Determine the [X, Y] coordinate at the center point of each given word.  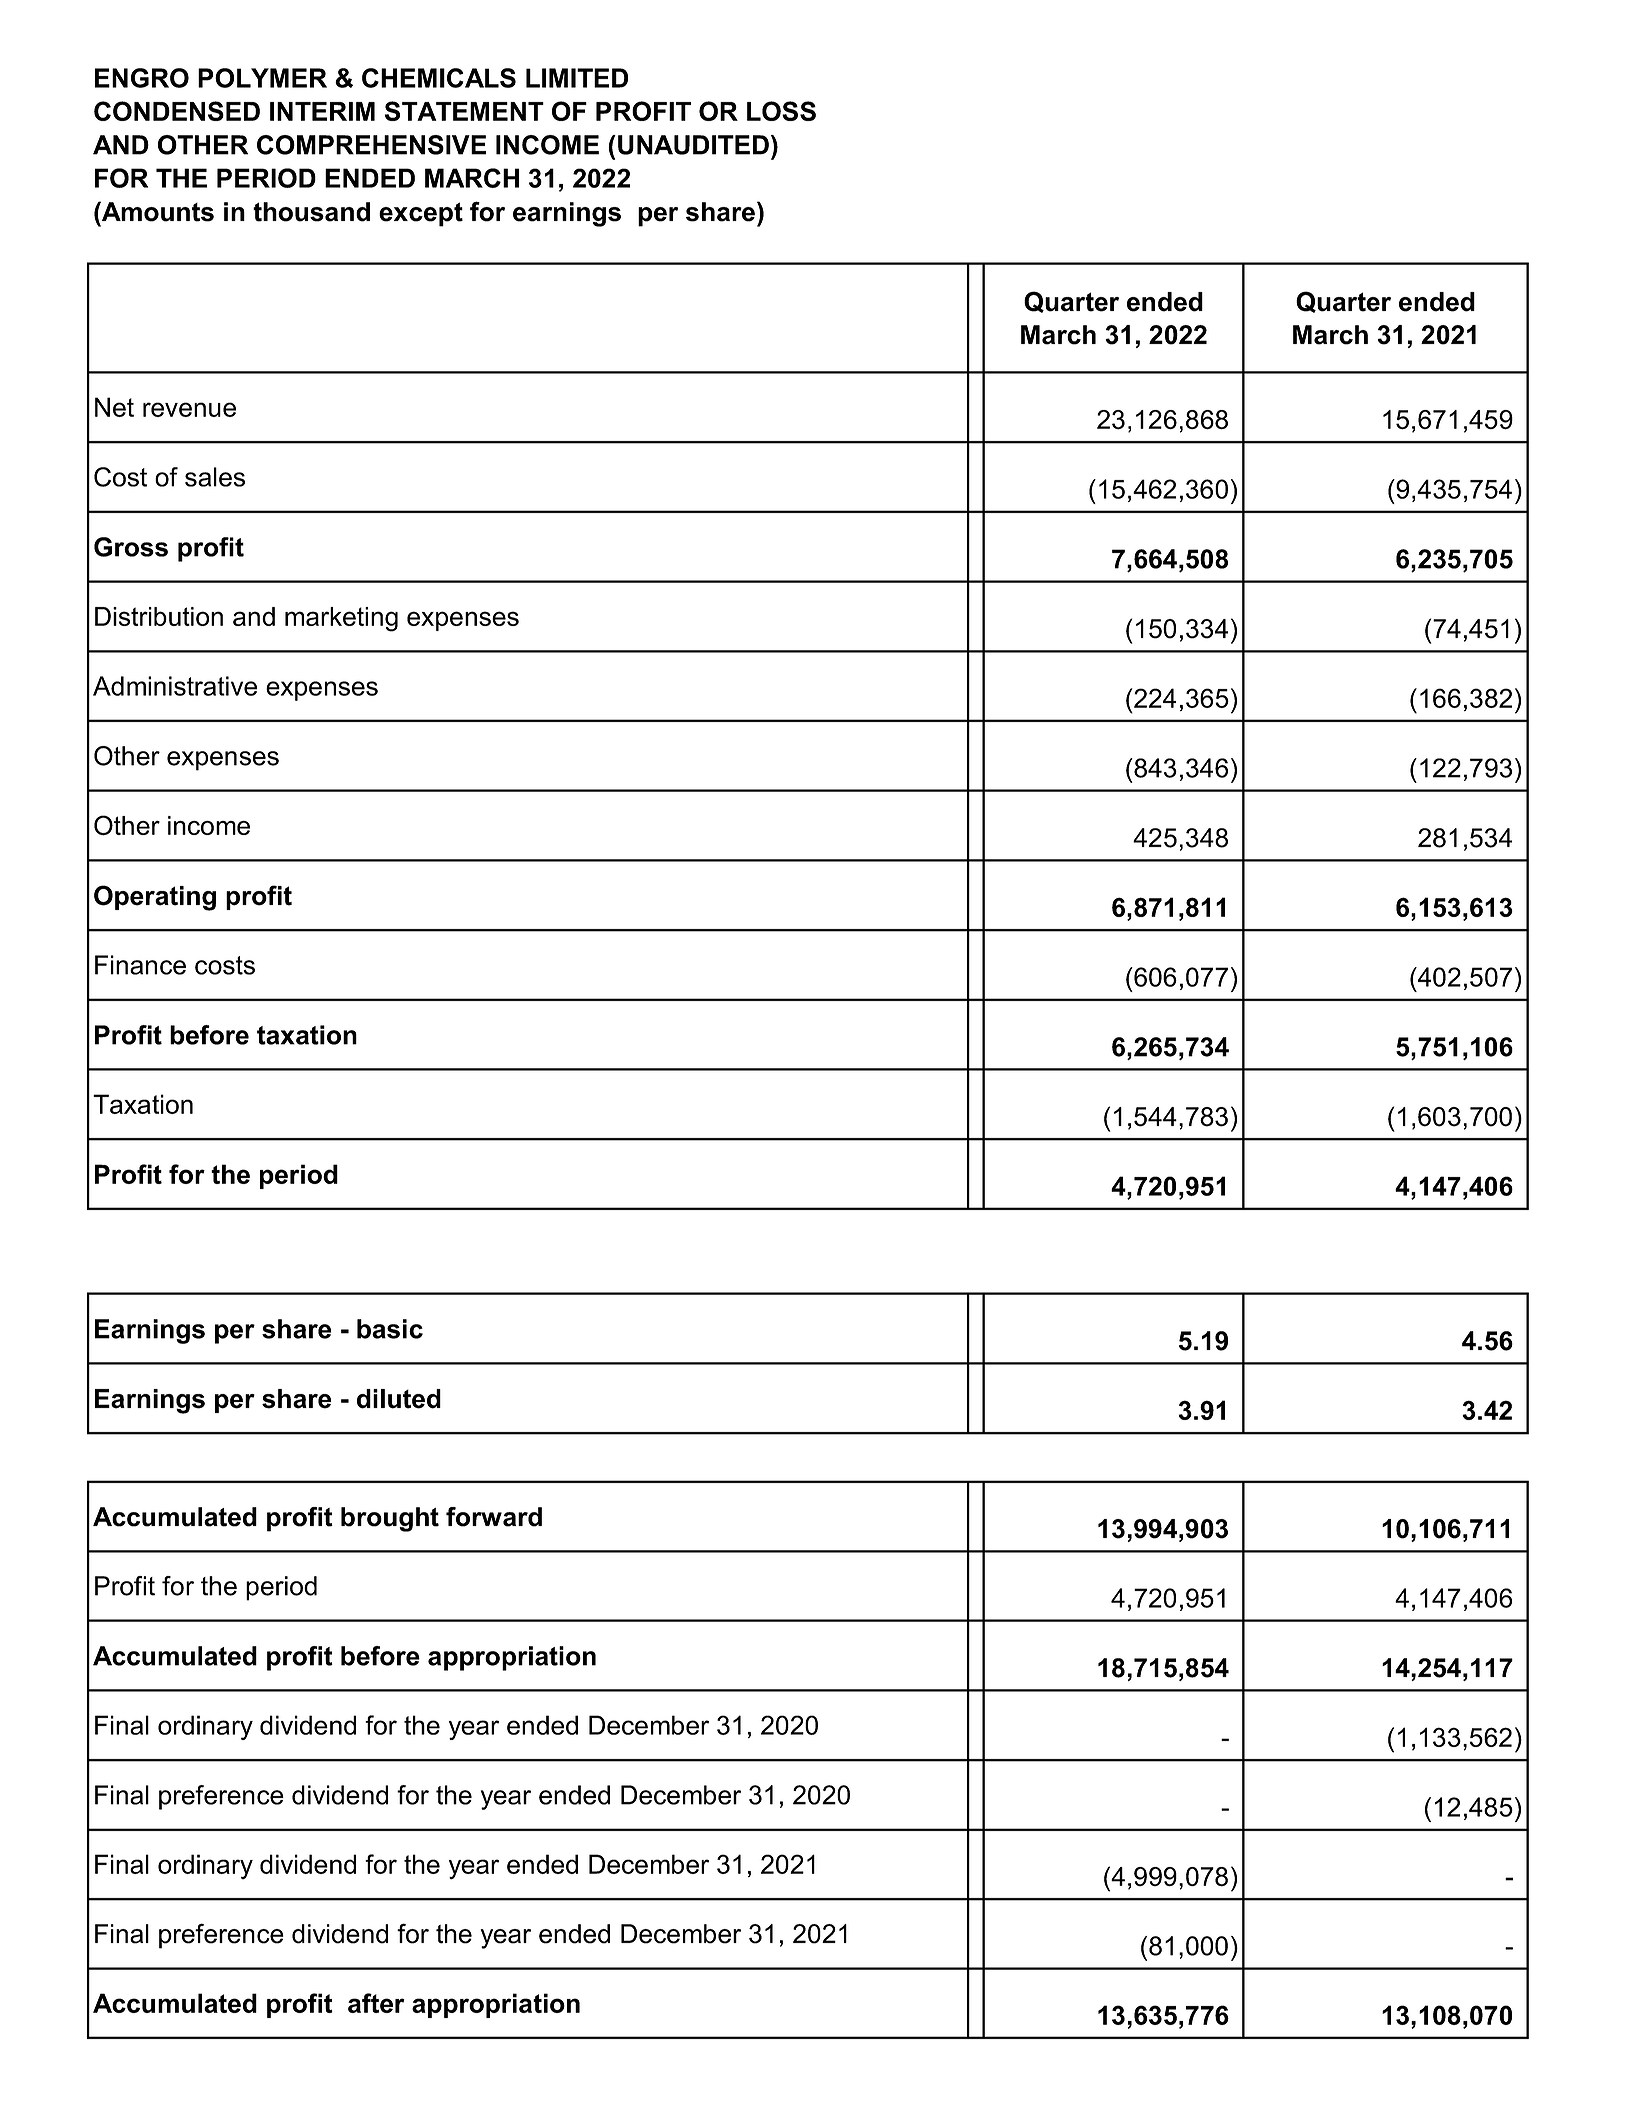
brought [390, 1519]
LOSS [781, 111]
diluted [399, 1399]
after [376, 2003]
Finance [140, 965]
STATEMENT [464, 111]
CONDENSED [177, 111]
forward [494, 1517]
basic [390, 1329]
